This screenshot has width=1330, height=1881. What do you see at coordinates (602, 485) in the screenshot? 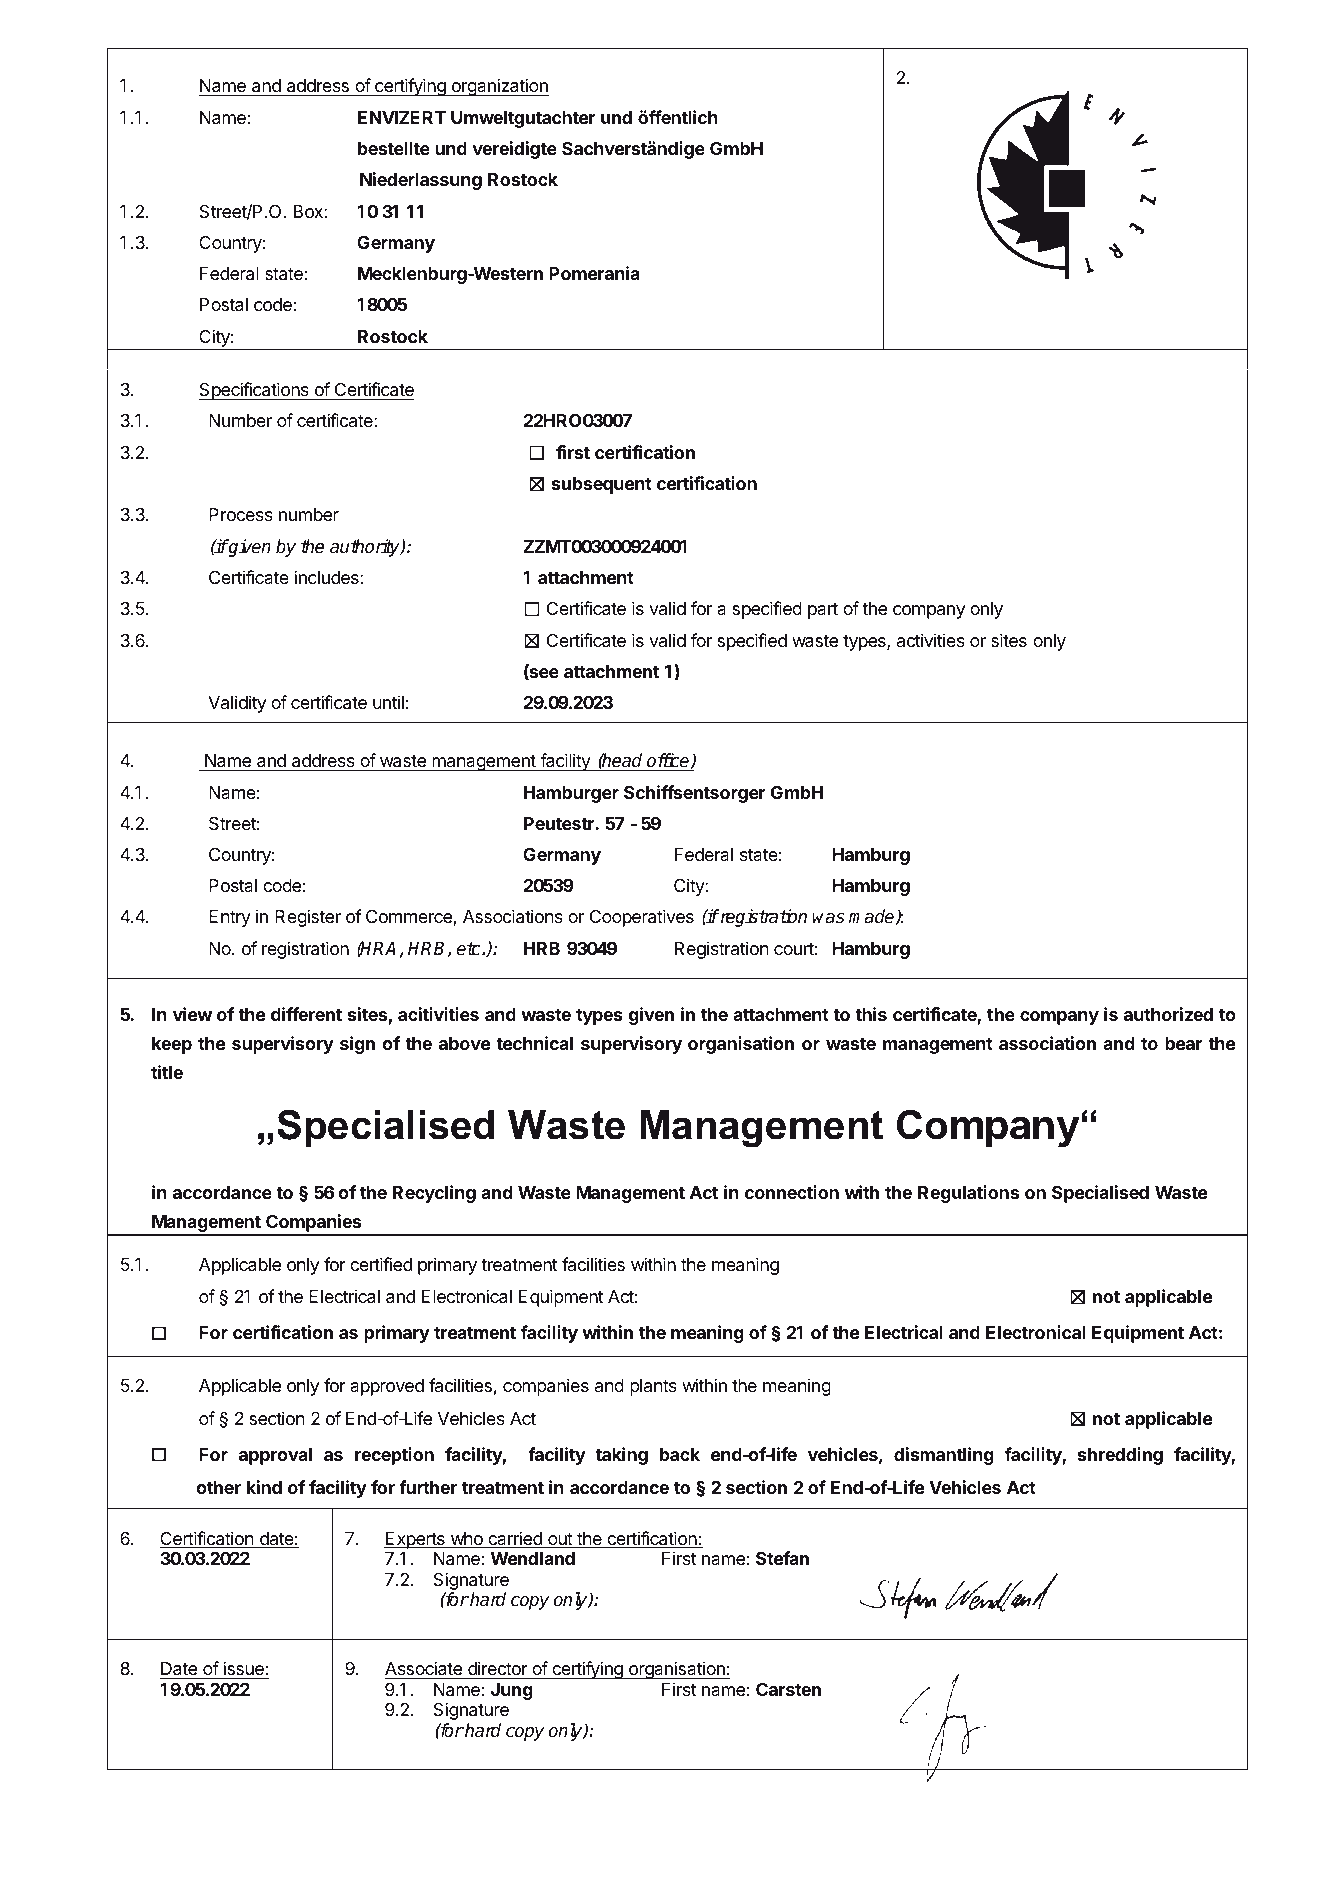
I see `subsequent` at bounding box center [602, 485].
